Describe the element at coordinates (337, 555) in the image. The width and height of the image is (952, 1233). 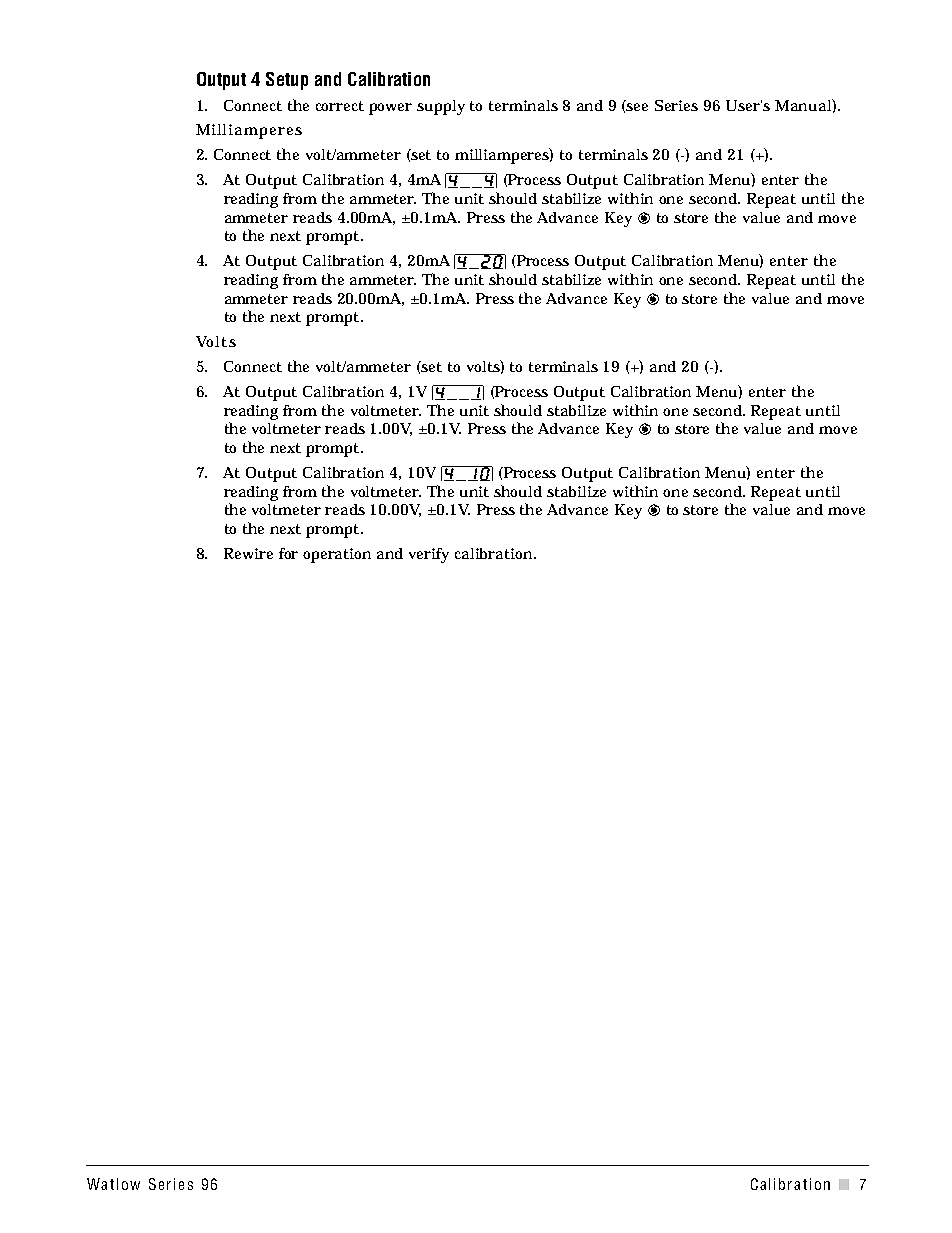
I see `operation` at that location.
